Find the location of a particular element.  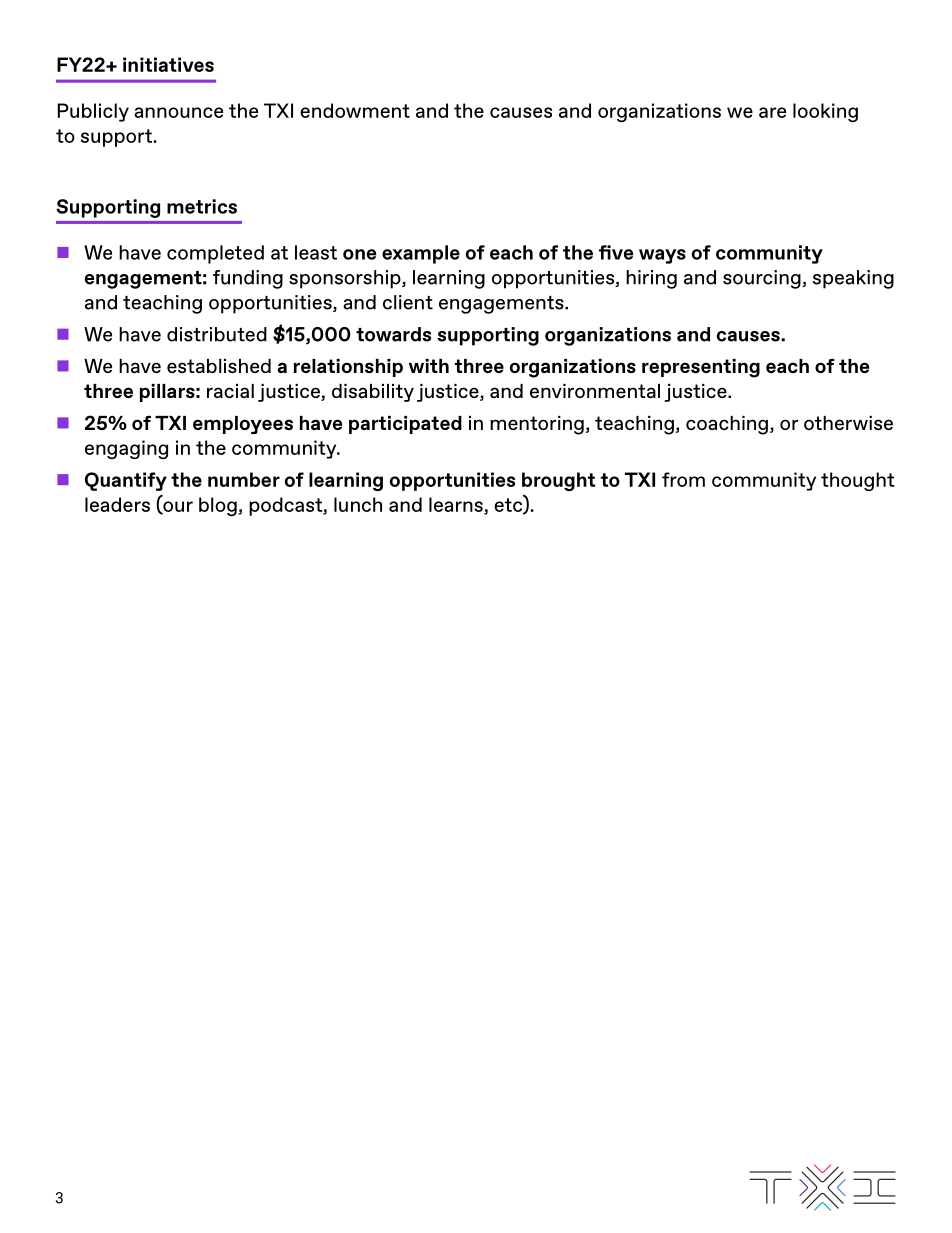

endowment is located at coordinates (355, 110).
